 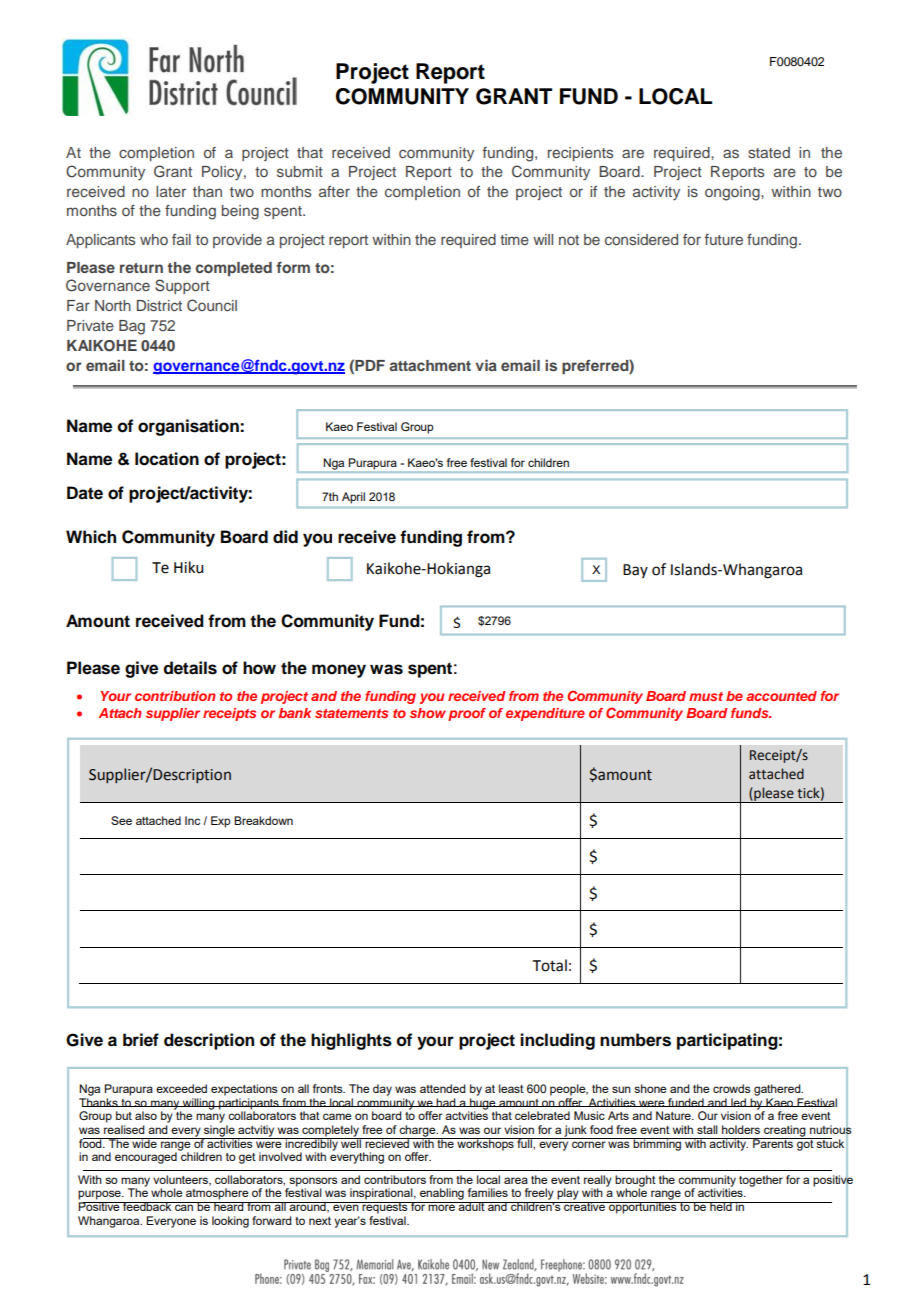 I want to click on time, so click(x=514, y=239).
